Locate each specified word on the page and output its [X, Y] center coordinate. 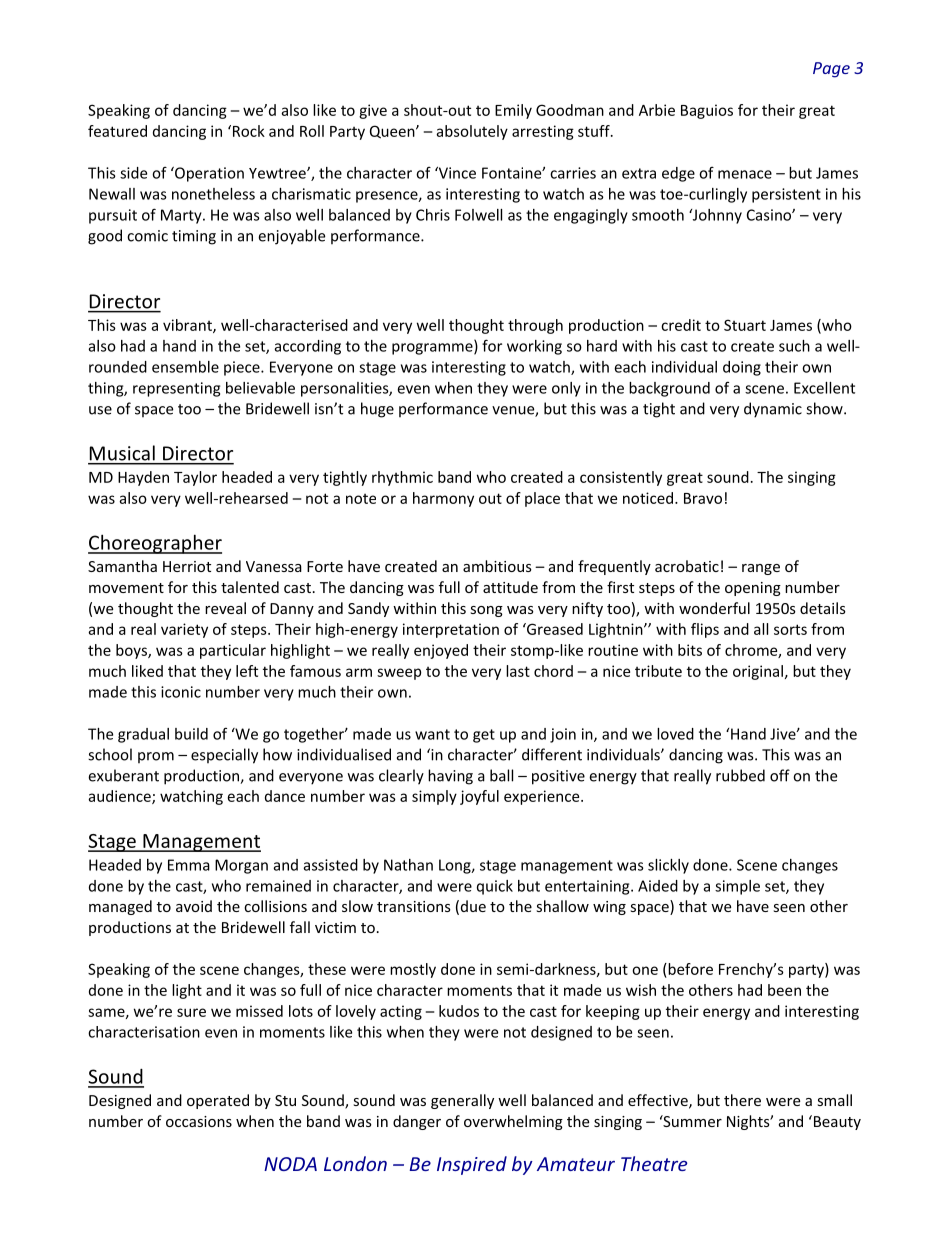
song [486, 611]
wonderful [714, 608]
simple [737, 887]
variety [184, 630]
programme [433, 349]
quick [495, 887]
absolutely [472, 132]
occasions [199, 1121]
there [742, 1100]
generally [462, 1101]
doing [742, 368]
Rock [247, 131]
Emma [189, 865]
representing [176, 389]
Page [831, 70]
